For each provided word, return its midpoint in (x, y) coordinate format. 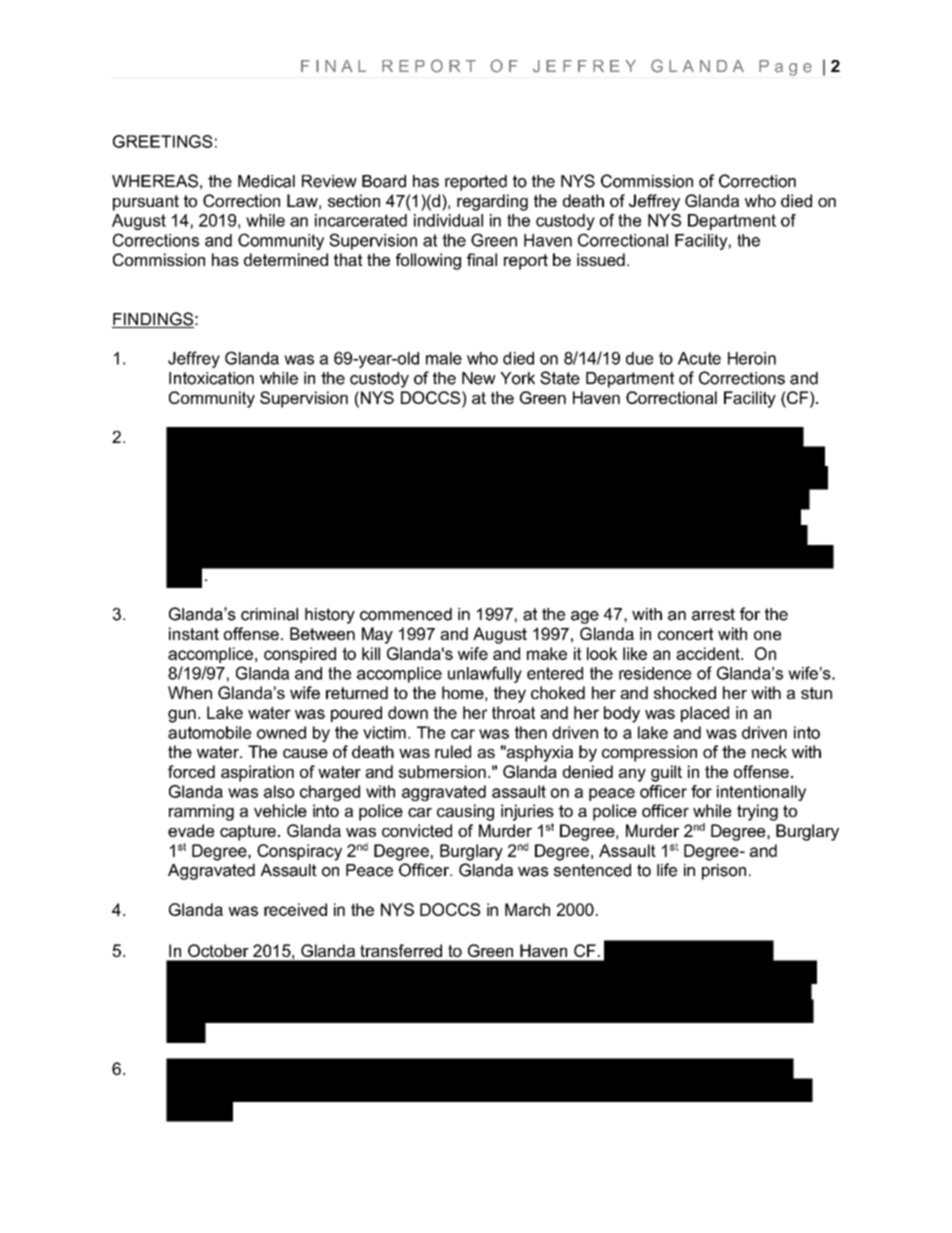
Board (384, 181)
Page (785, 68)
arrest (713, 614)
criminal (269, 614)
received (295, 909)
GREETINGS (162, 141)
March (527, 909)
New (479, 378)
